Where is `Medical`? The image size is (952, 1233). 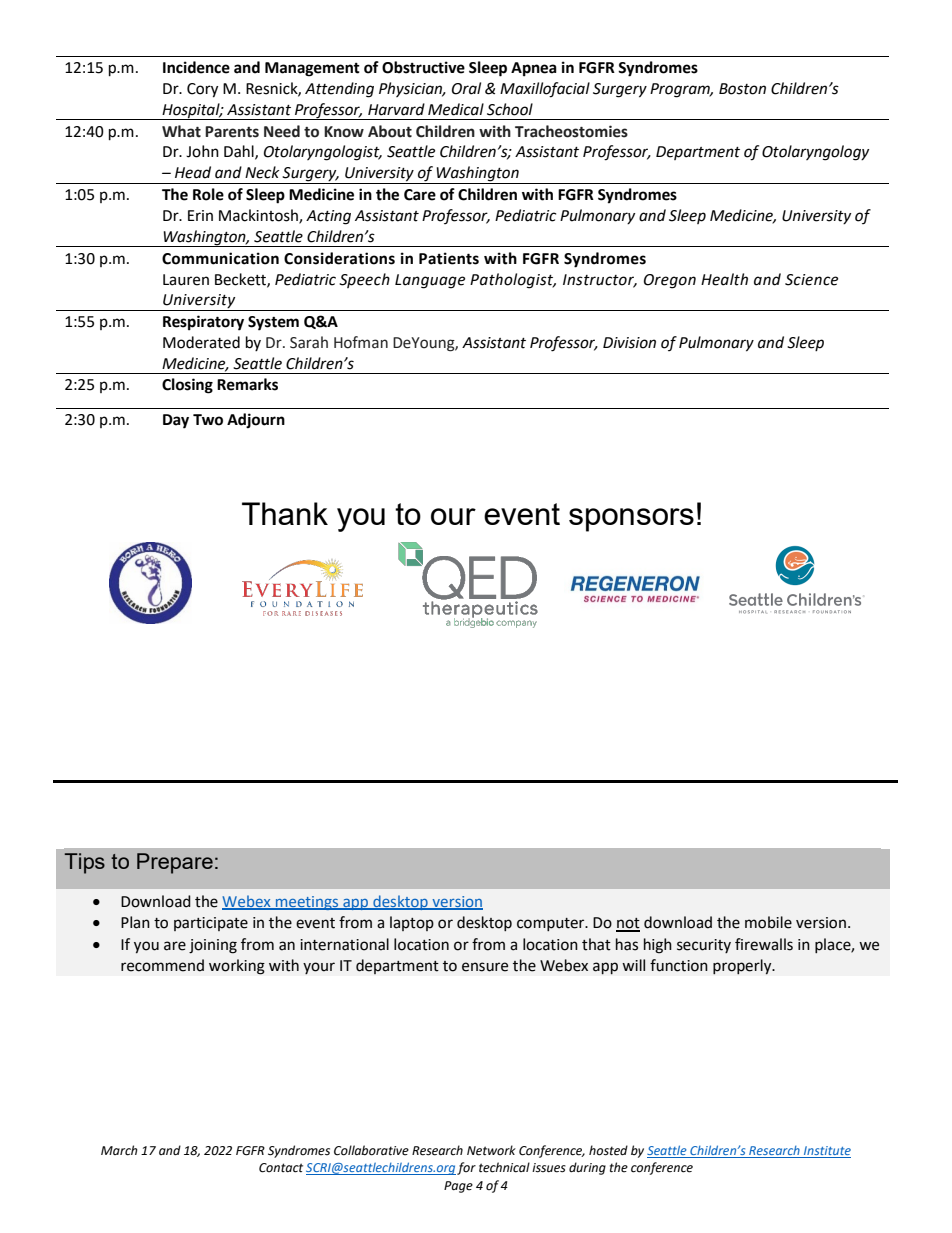
Medical is located at coordinates (456, 109).
